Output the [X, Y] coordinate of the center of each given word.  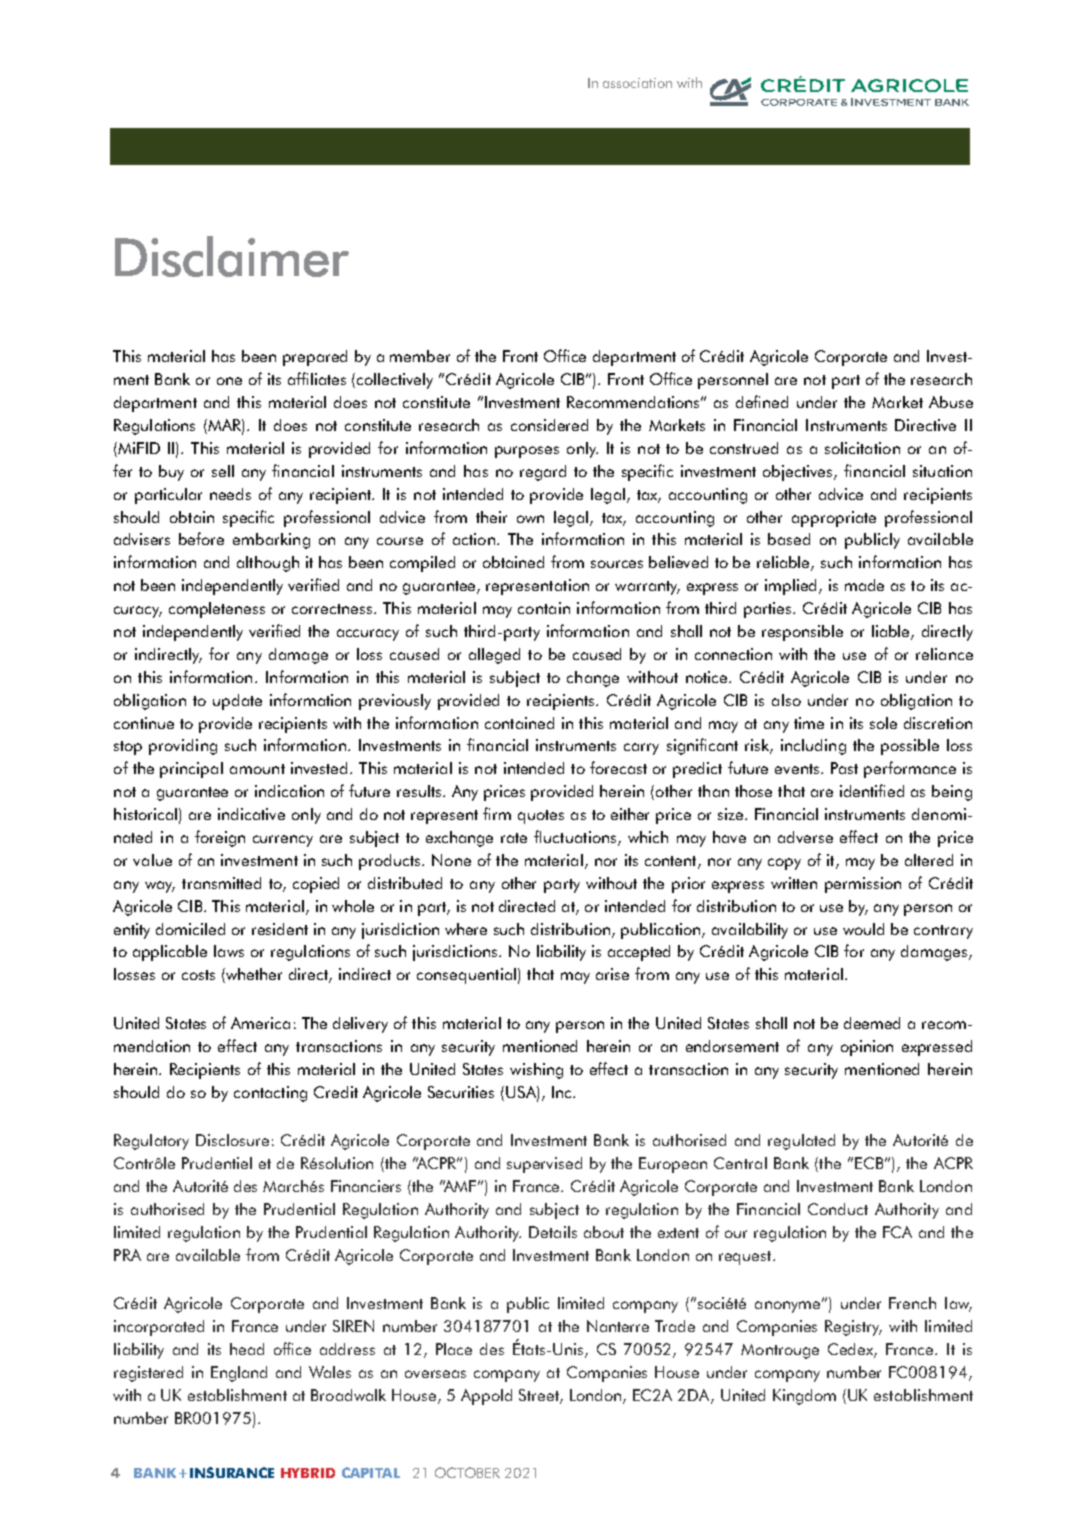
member [420, 356]
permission [863, 885]
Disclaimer [232, 256]
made [864, 585]
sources [617, 564]
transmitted [221, 883]
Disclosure [232, 1140]
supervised [544, 1165]
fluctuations [576, 838]
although [268, 564]
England [239, 1374]
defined [762, 401]
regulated [801, 1142]
